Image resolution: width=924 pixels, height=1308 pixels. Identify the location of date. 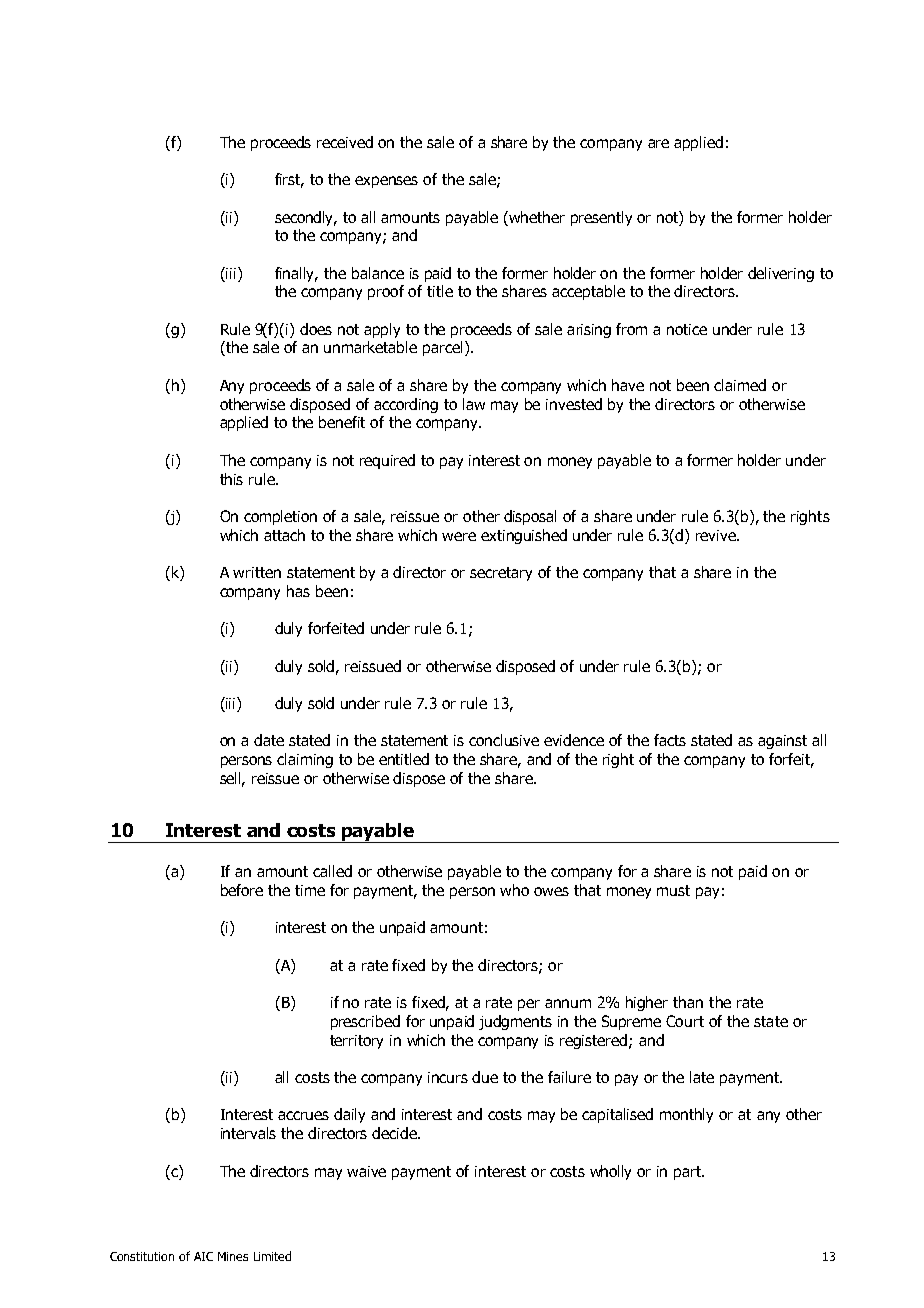
(269, 740).
